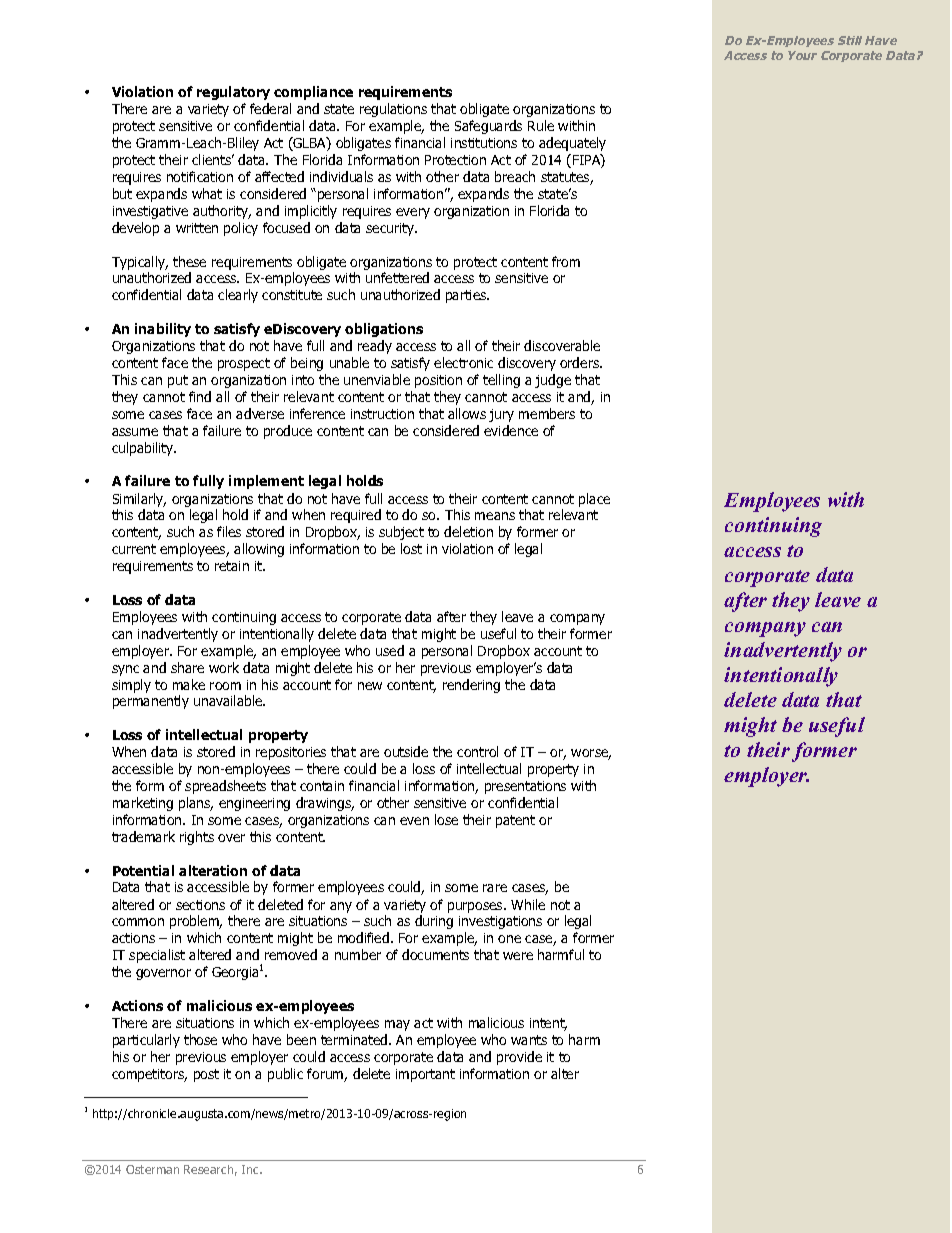  What do you see at coordinates (541, 125) in the screenshot?
I see `Rule` at bounding box center [541, 125].
